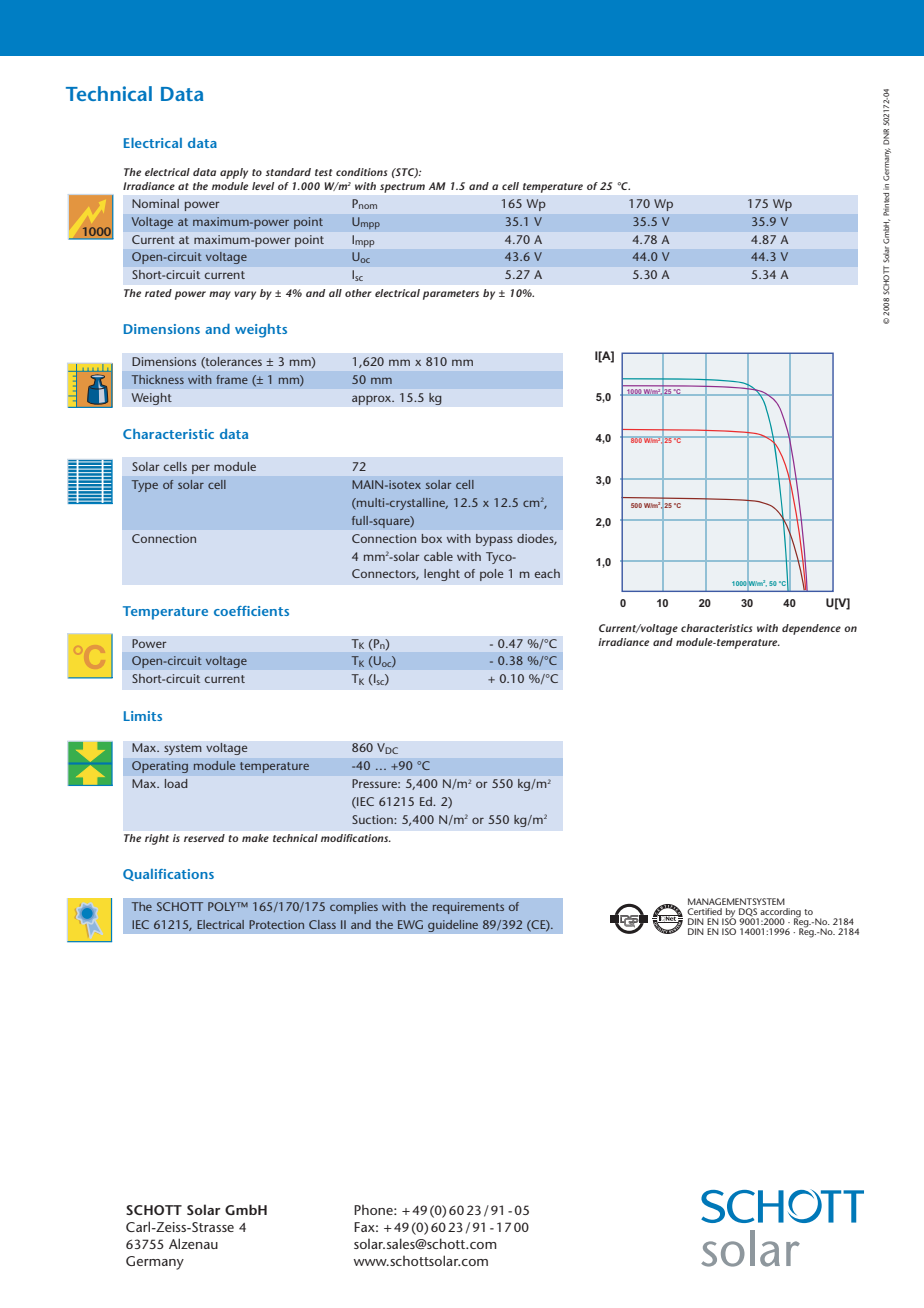 The width and height of the screenshot is (924, 1308). What do you see at coordinates (811, 629) in the screenshot?
I see `dependence` at bounding box center [811, 629].
